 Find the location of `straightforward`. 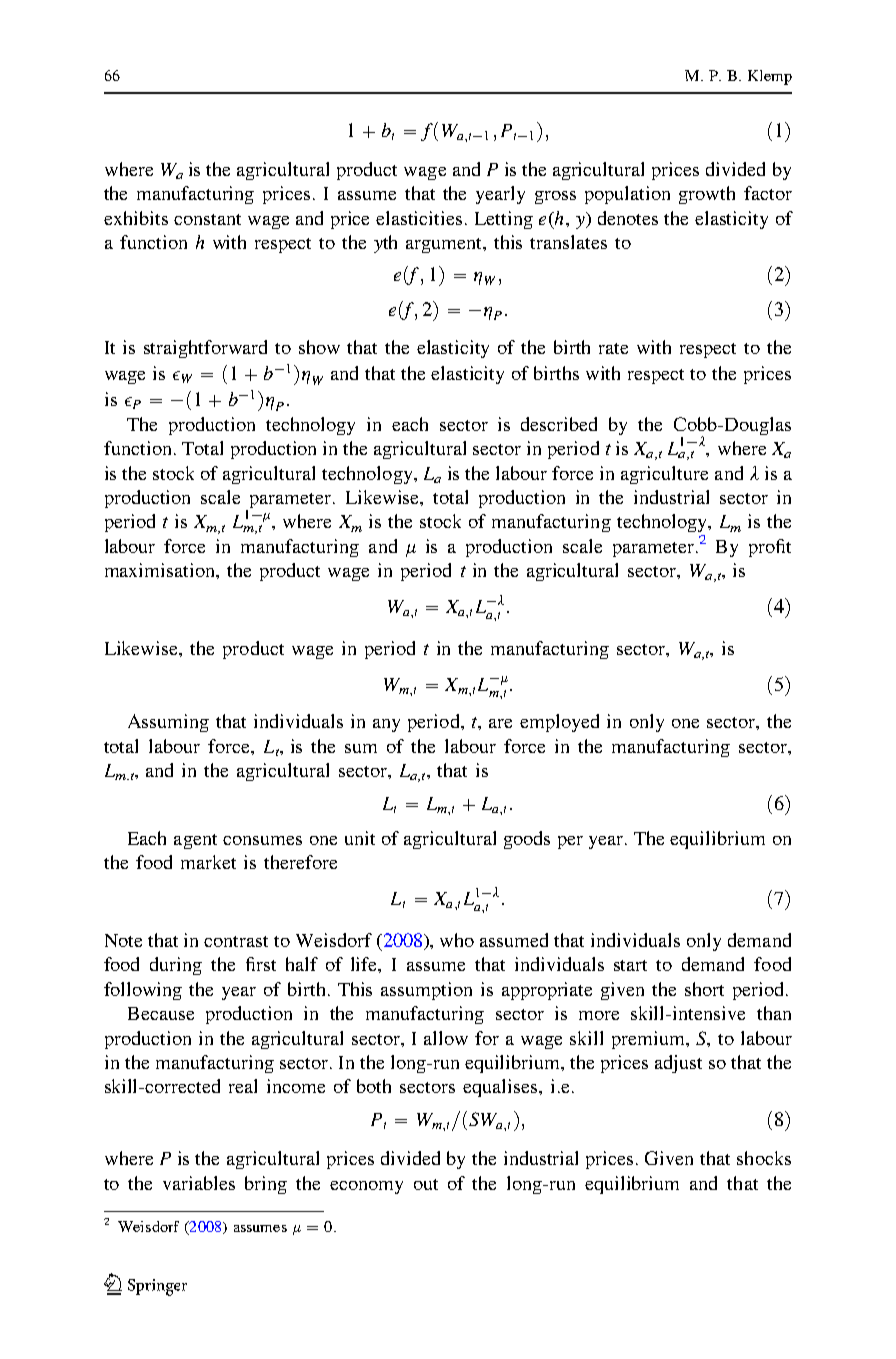

straightforward is located at coordinates (205, 349).
